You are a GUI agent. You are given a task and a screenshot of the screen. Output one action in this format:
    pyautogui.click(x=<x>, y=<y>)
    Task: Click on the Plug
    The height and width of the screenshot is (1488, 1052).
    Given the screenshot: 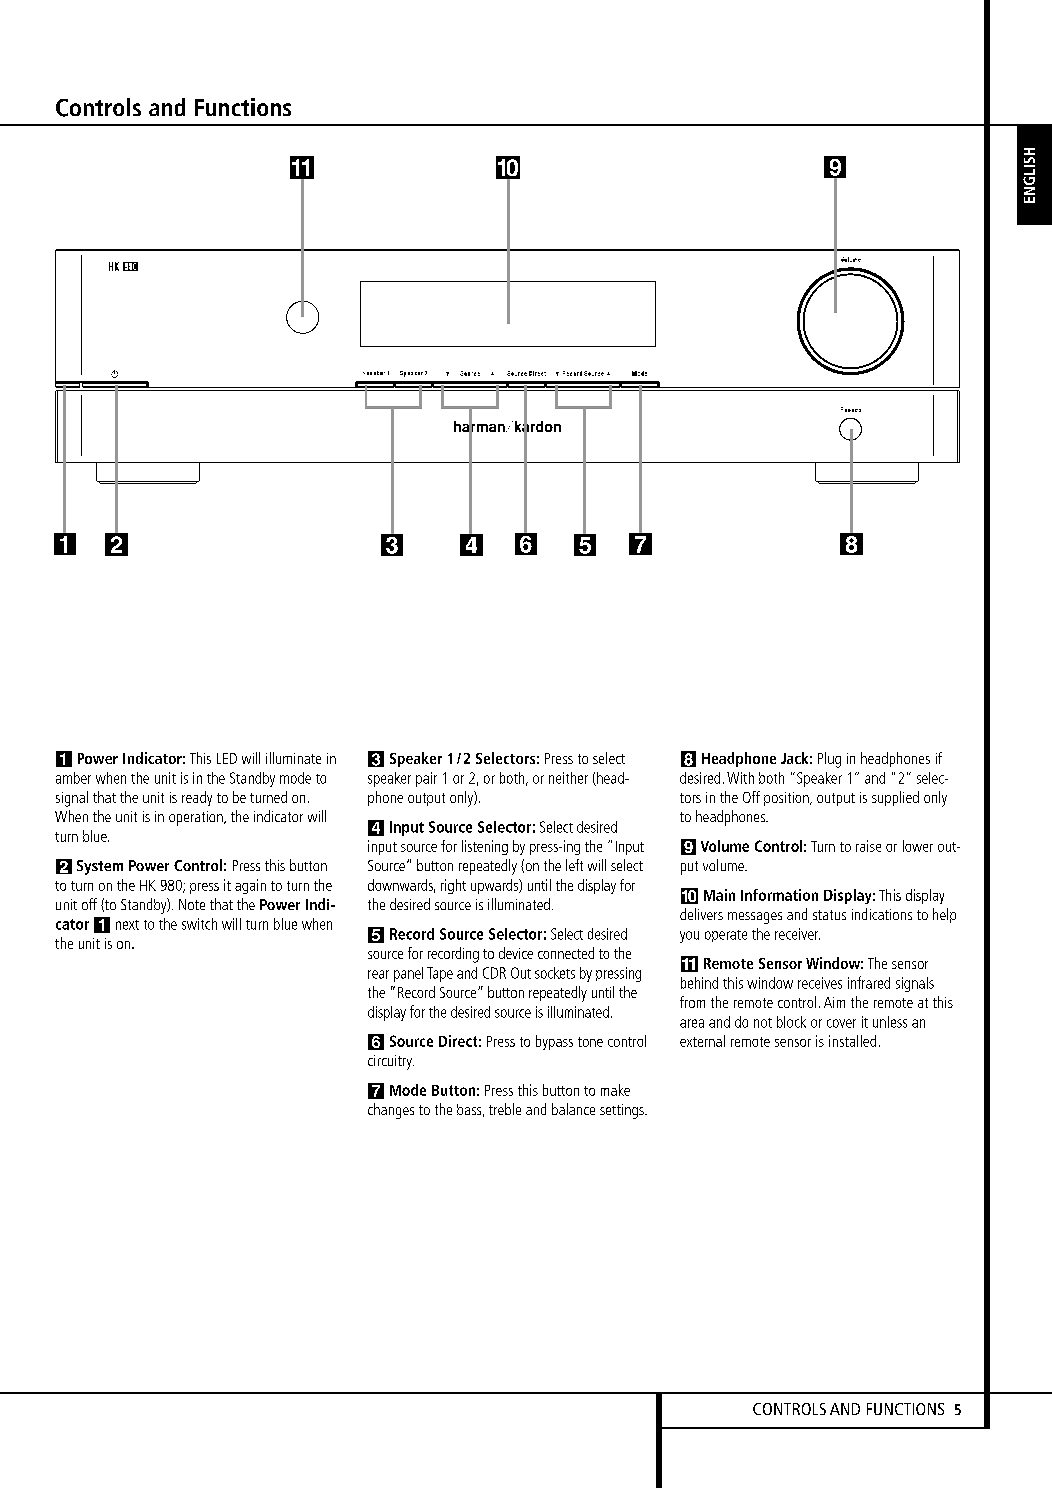 What is the action you would take?
    pyautogui.click(x=829, y=760)
